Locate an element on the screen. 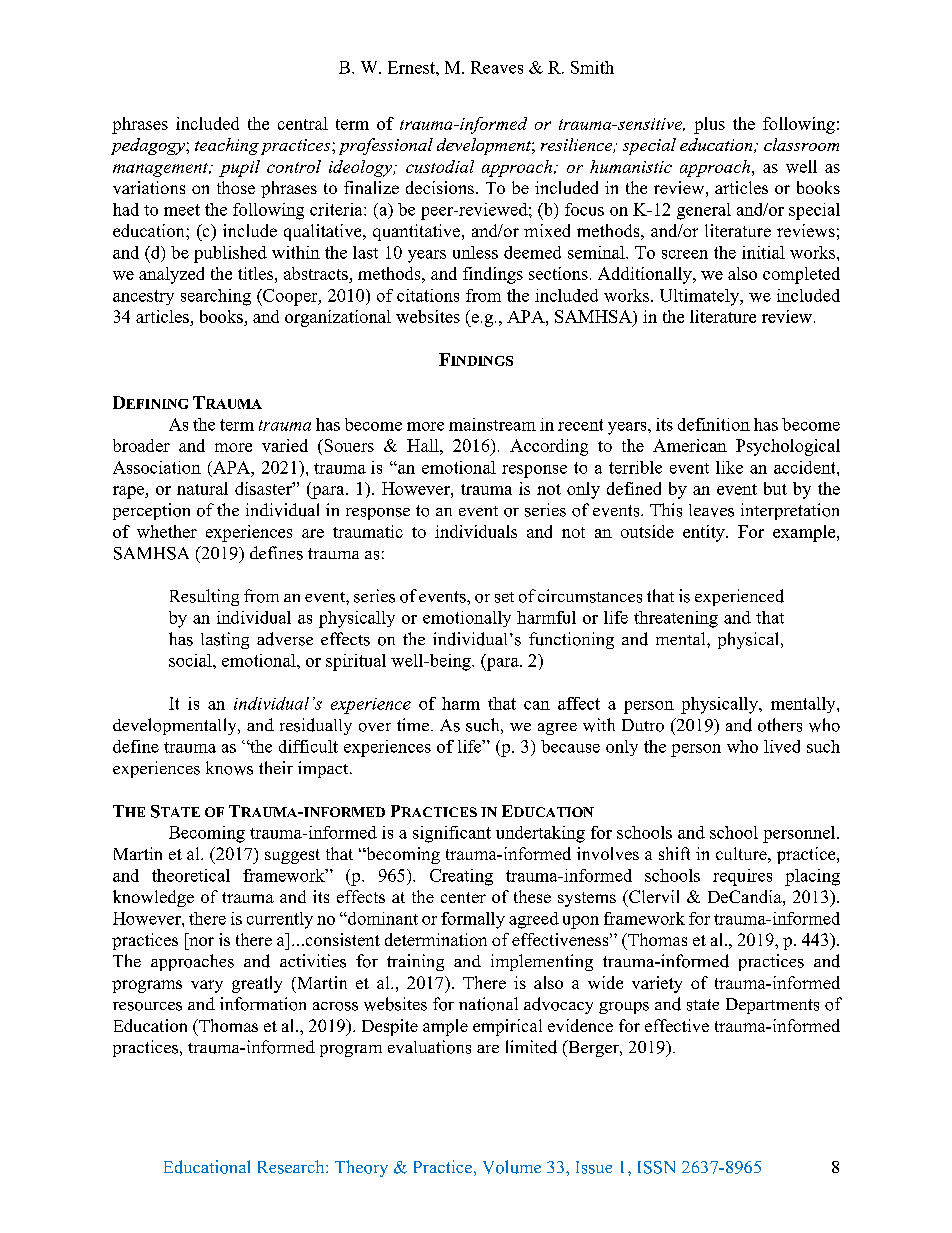 This screenshot has width=952, height=1233. teaching is located at coordinates (227, 146).
